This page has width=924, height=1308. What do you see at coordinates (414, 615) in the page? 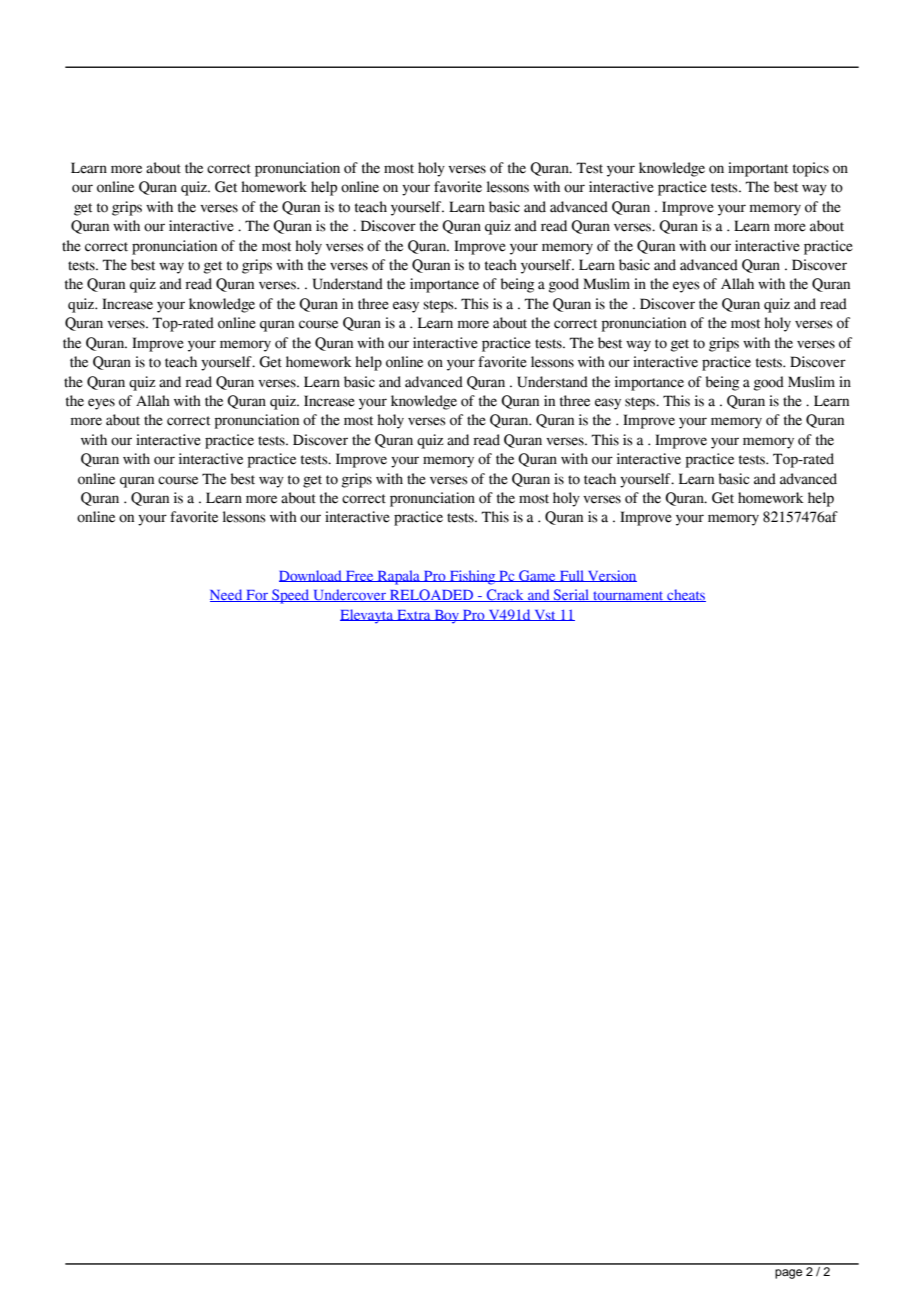
I see `Extra` at bounding box center [414, 615].
